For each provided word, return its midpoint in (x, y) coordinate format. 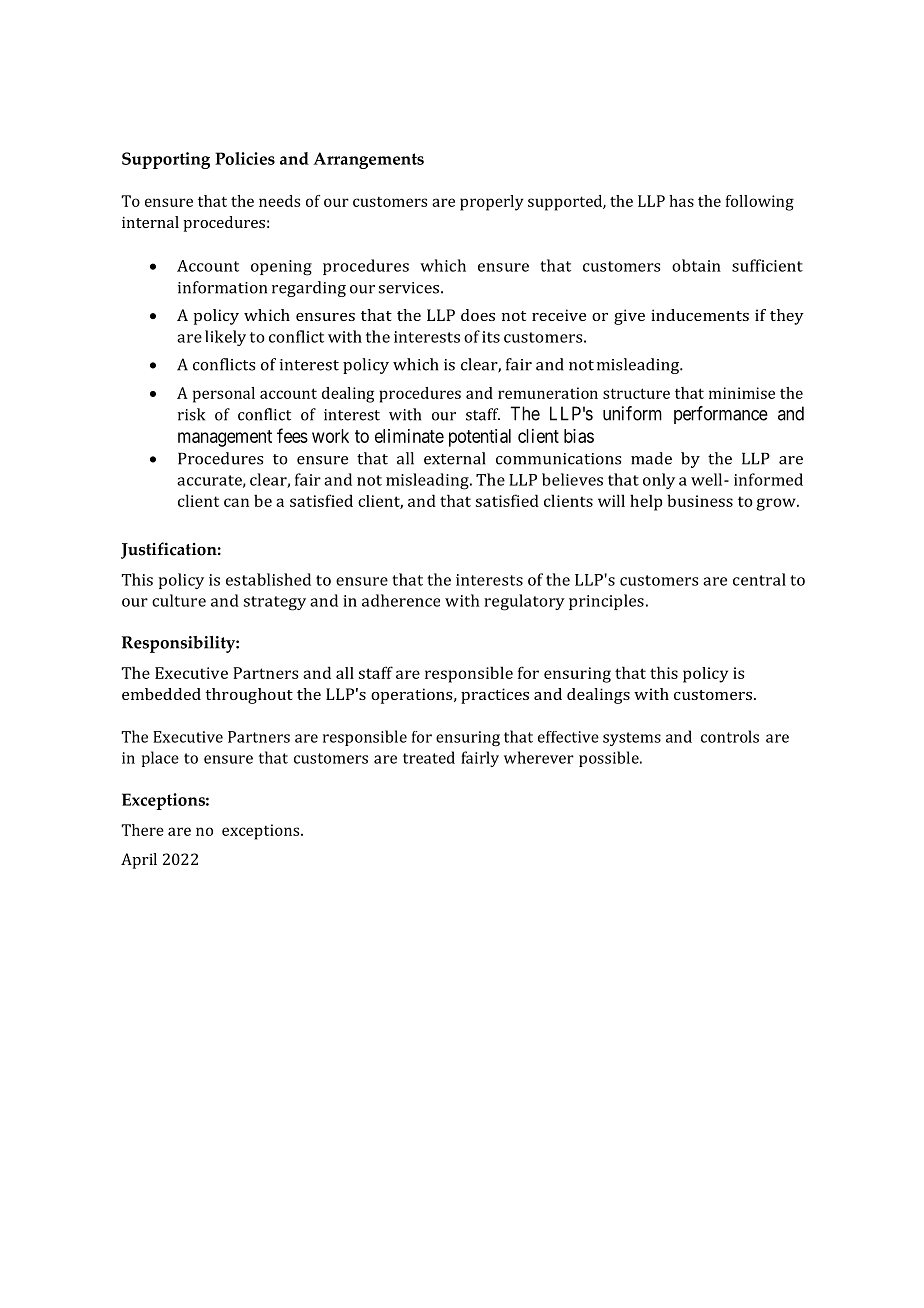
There (142, 830)
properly (492, 203)
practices (495, 696)
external (454, 458)
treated (429, 757)
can (236, 502)
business (700, 500)
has (681, 201)
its (491, 337)
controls (730, 736)
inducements (700, 315)
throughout (249, 696)
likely (225, 338)
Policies (245, 158)
